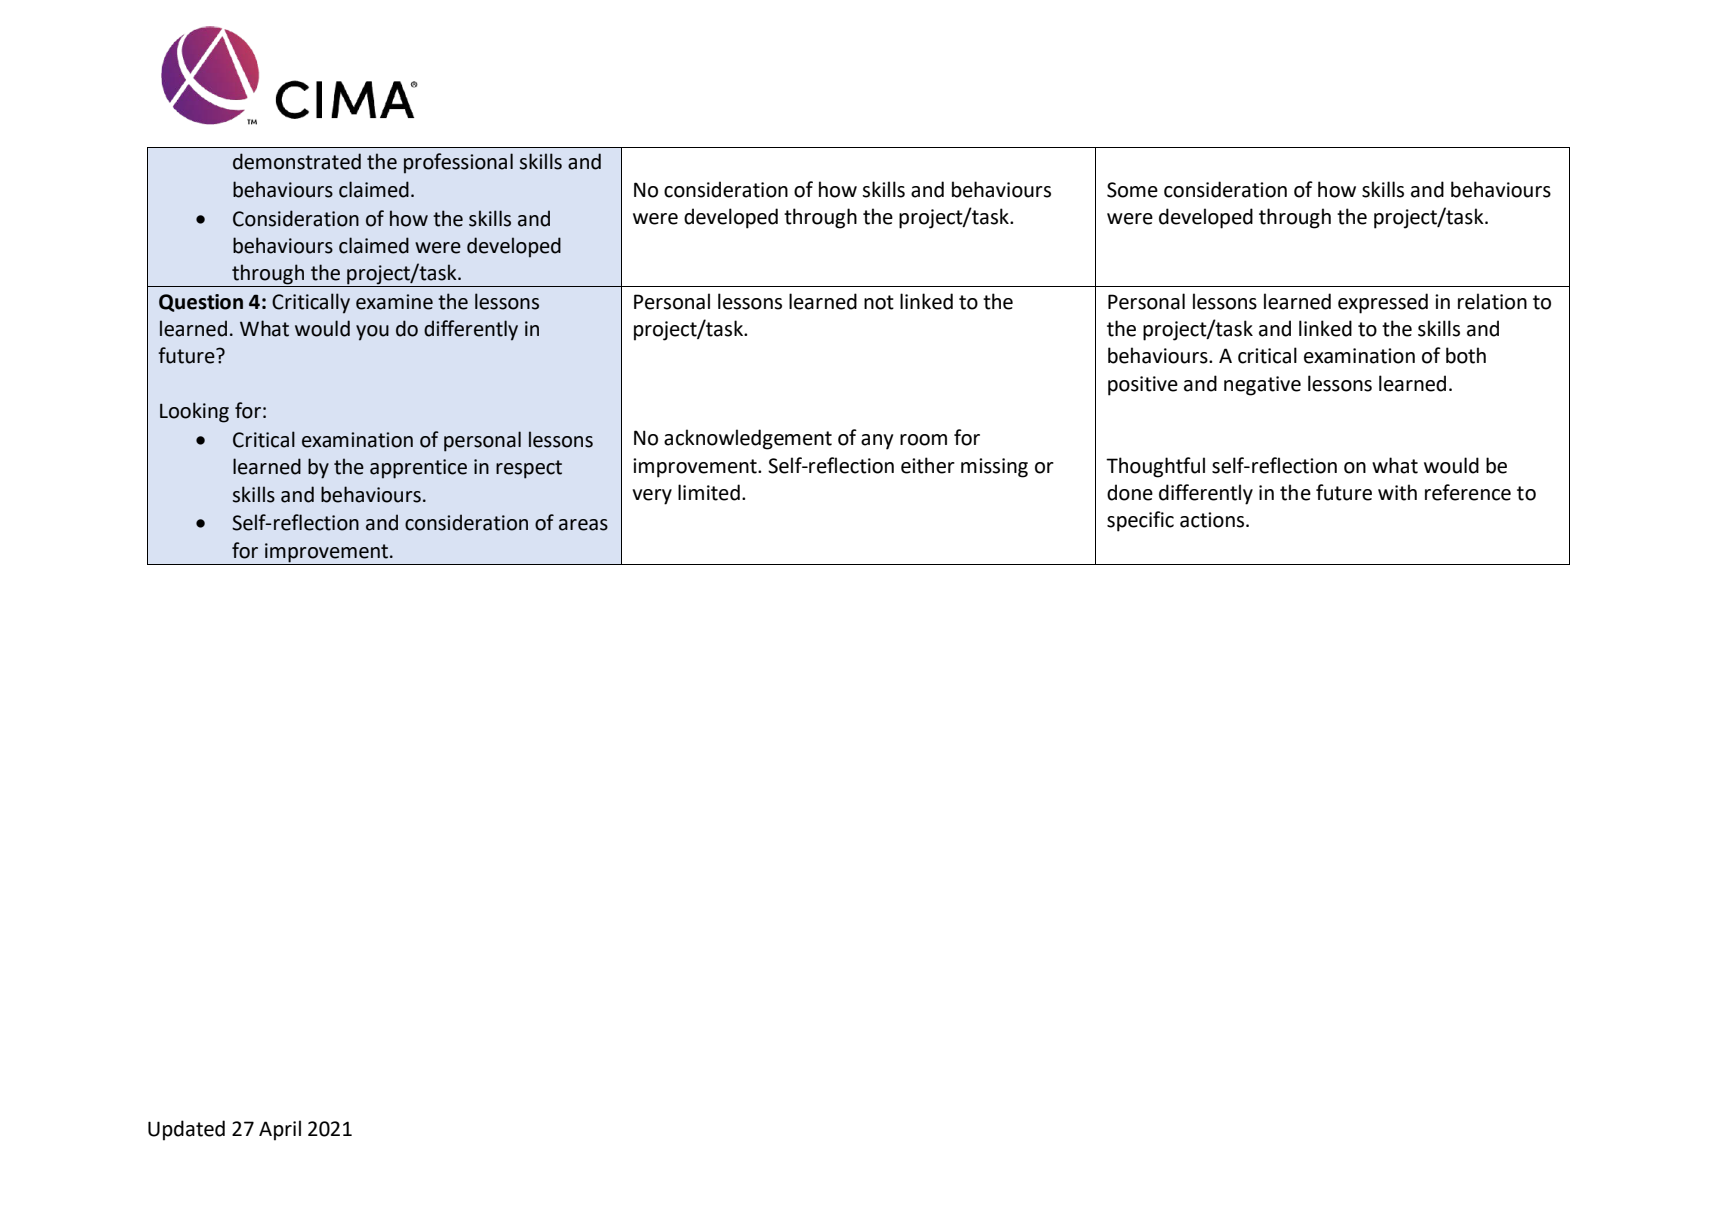  What do you see at coordinates (297, 161) in the page?
I see `demonstrated` at bounding box center [297, 161].
